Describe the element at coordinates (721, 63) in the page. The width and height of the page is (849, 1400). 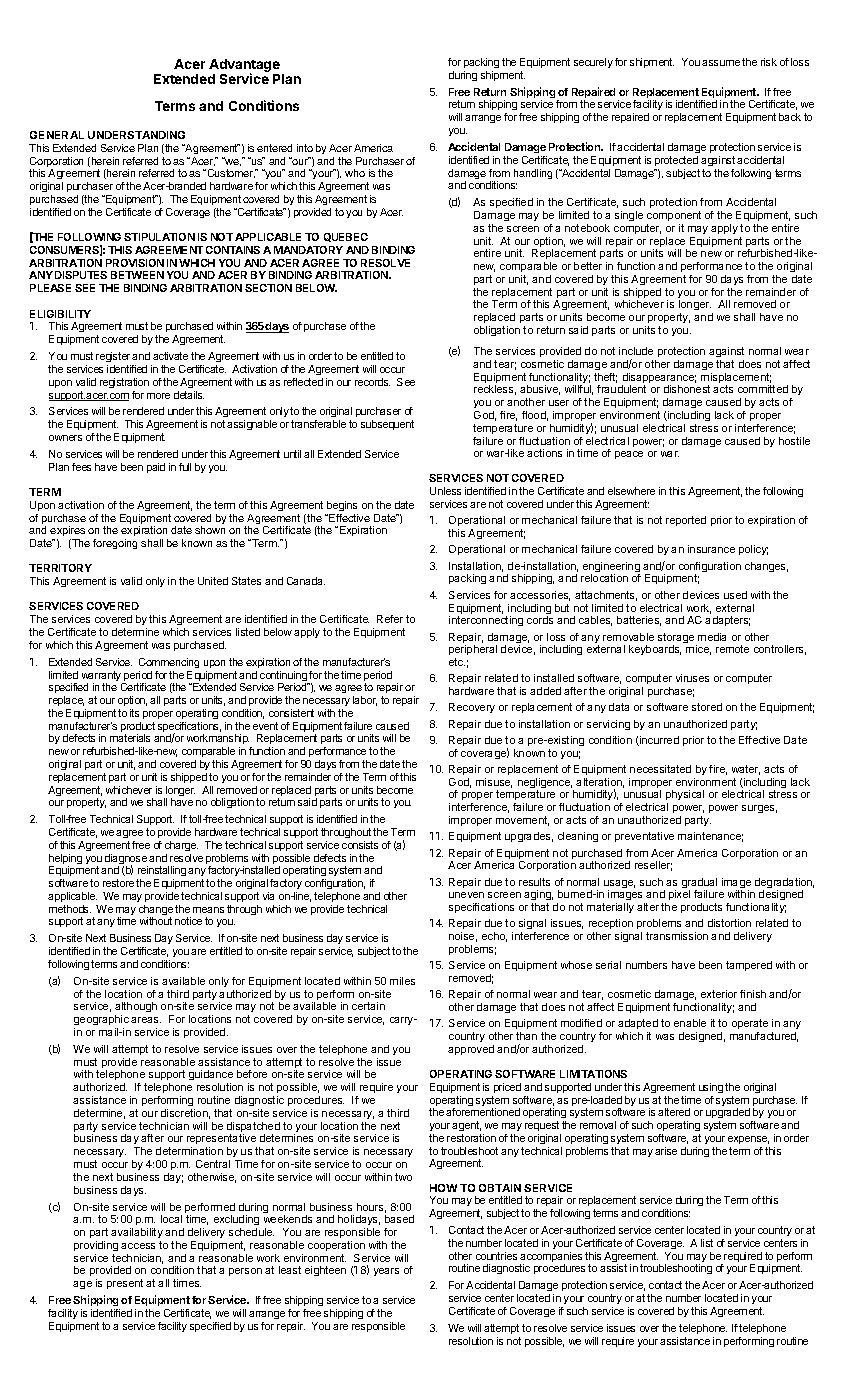
I see `assume` at that location.
